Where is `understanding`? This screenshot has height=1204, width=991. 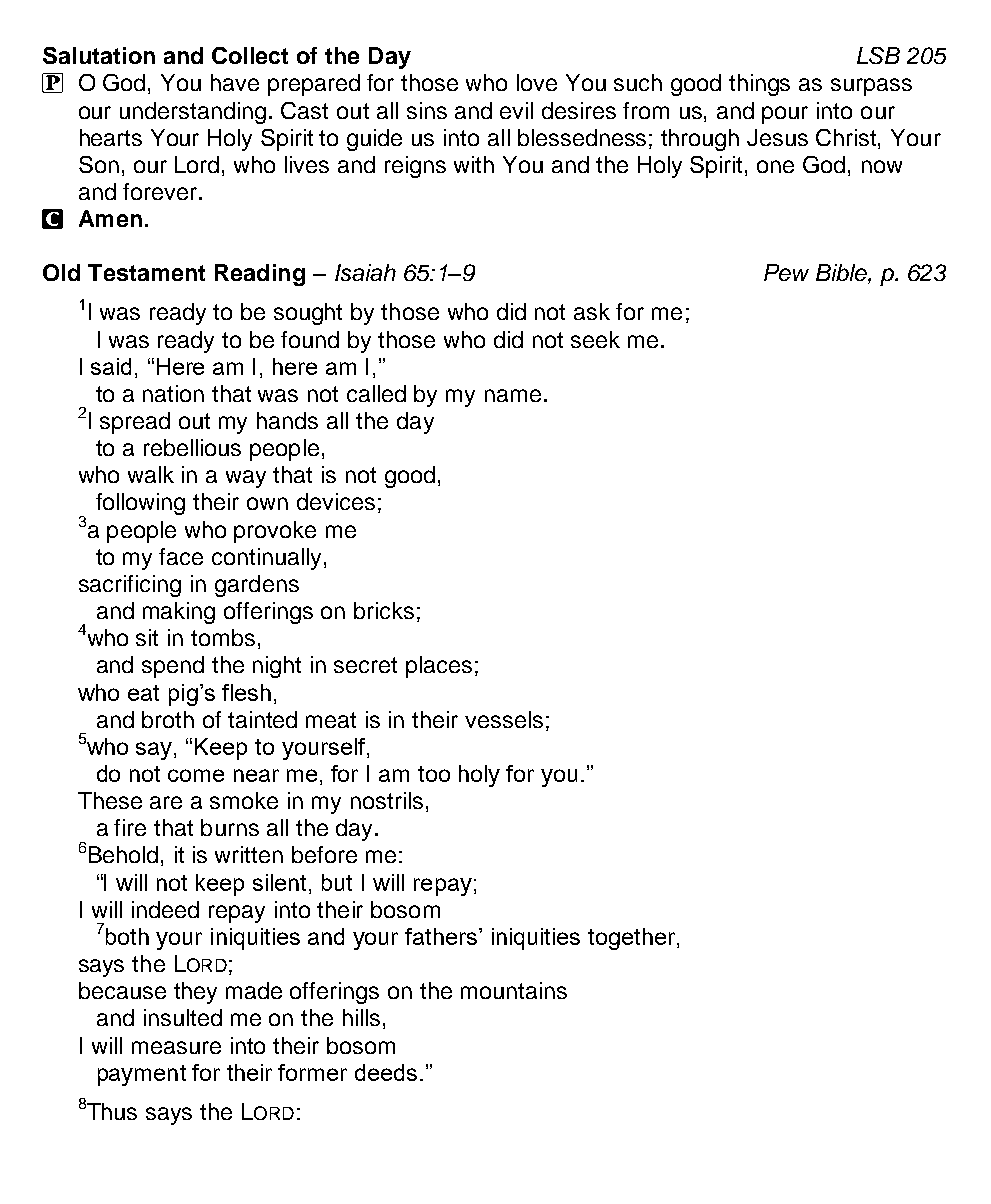
understanding is located at coordinates (193, 113).
